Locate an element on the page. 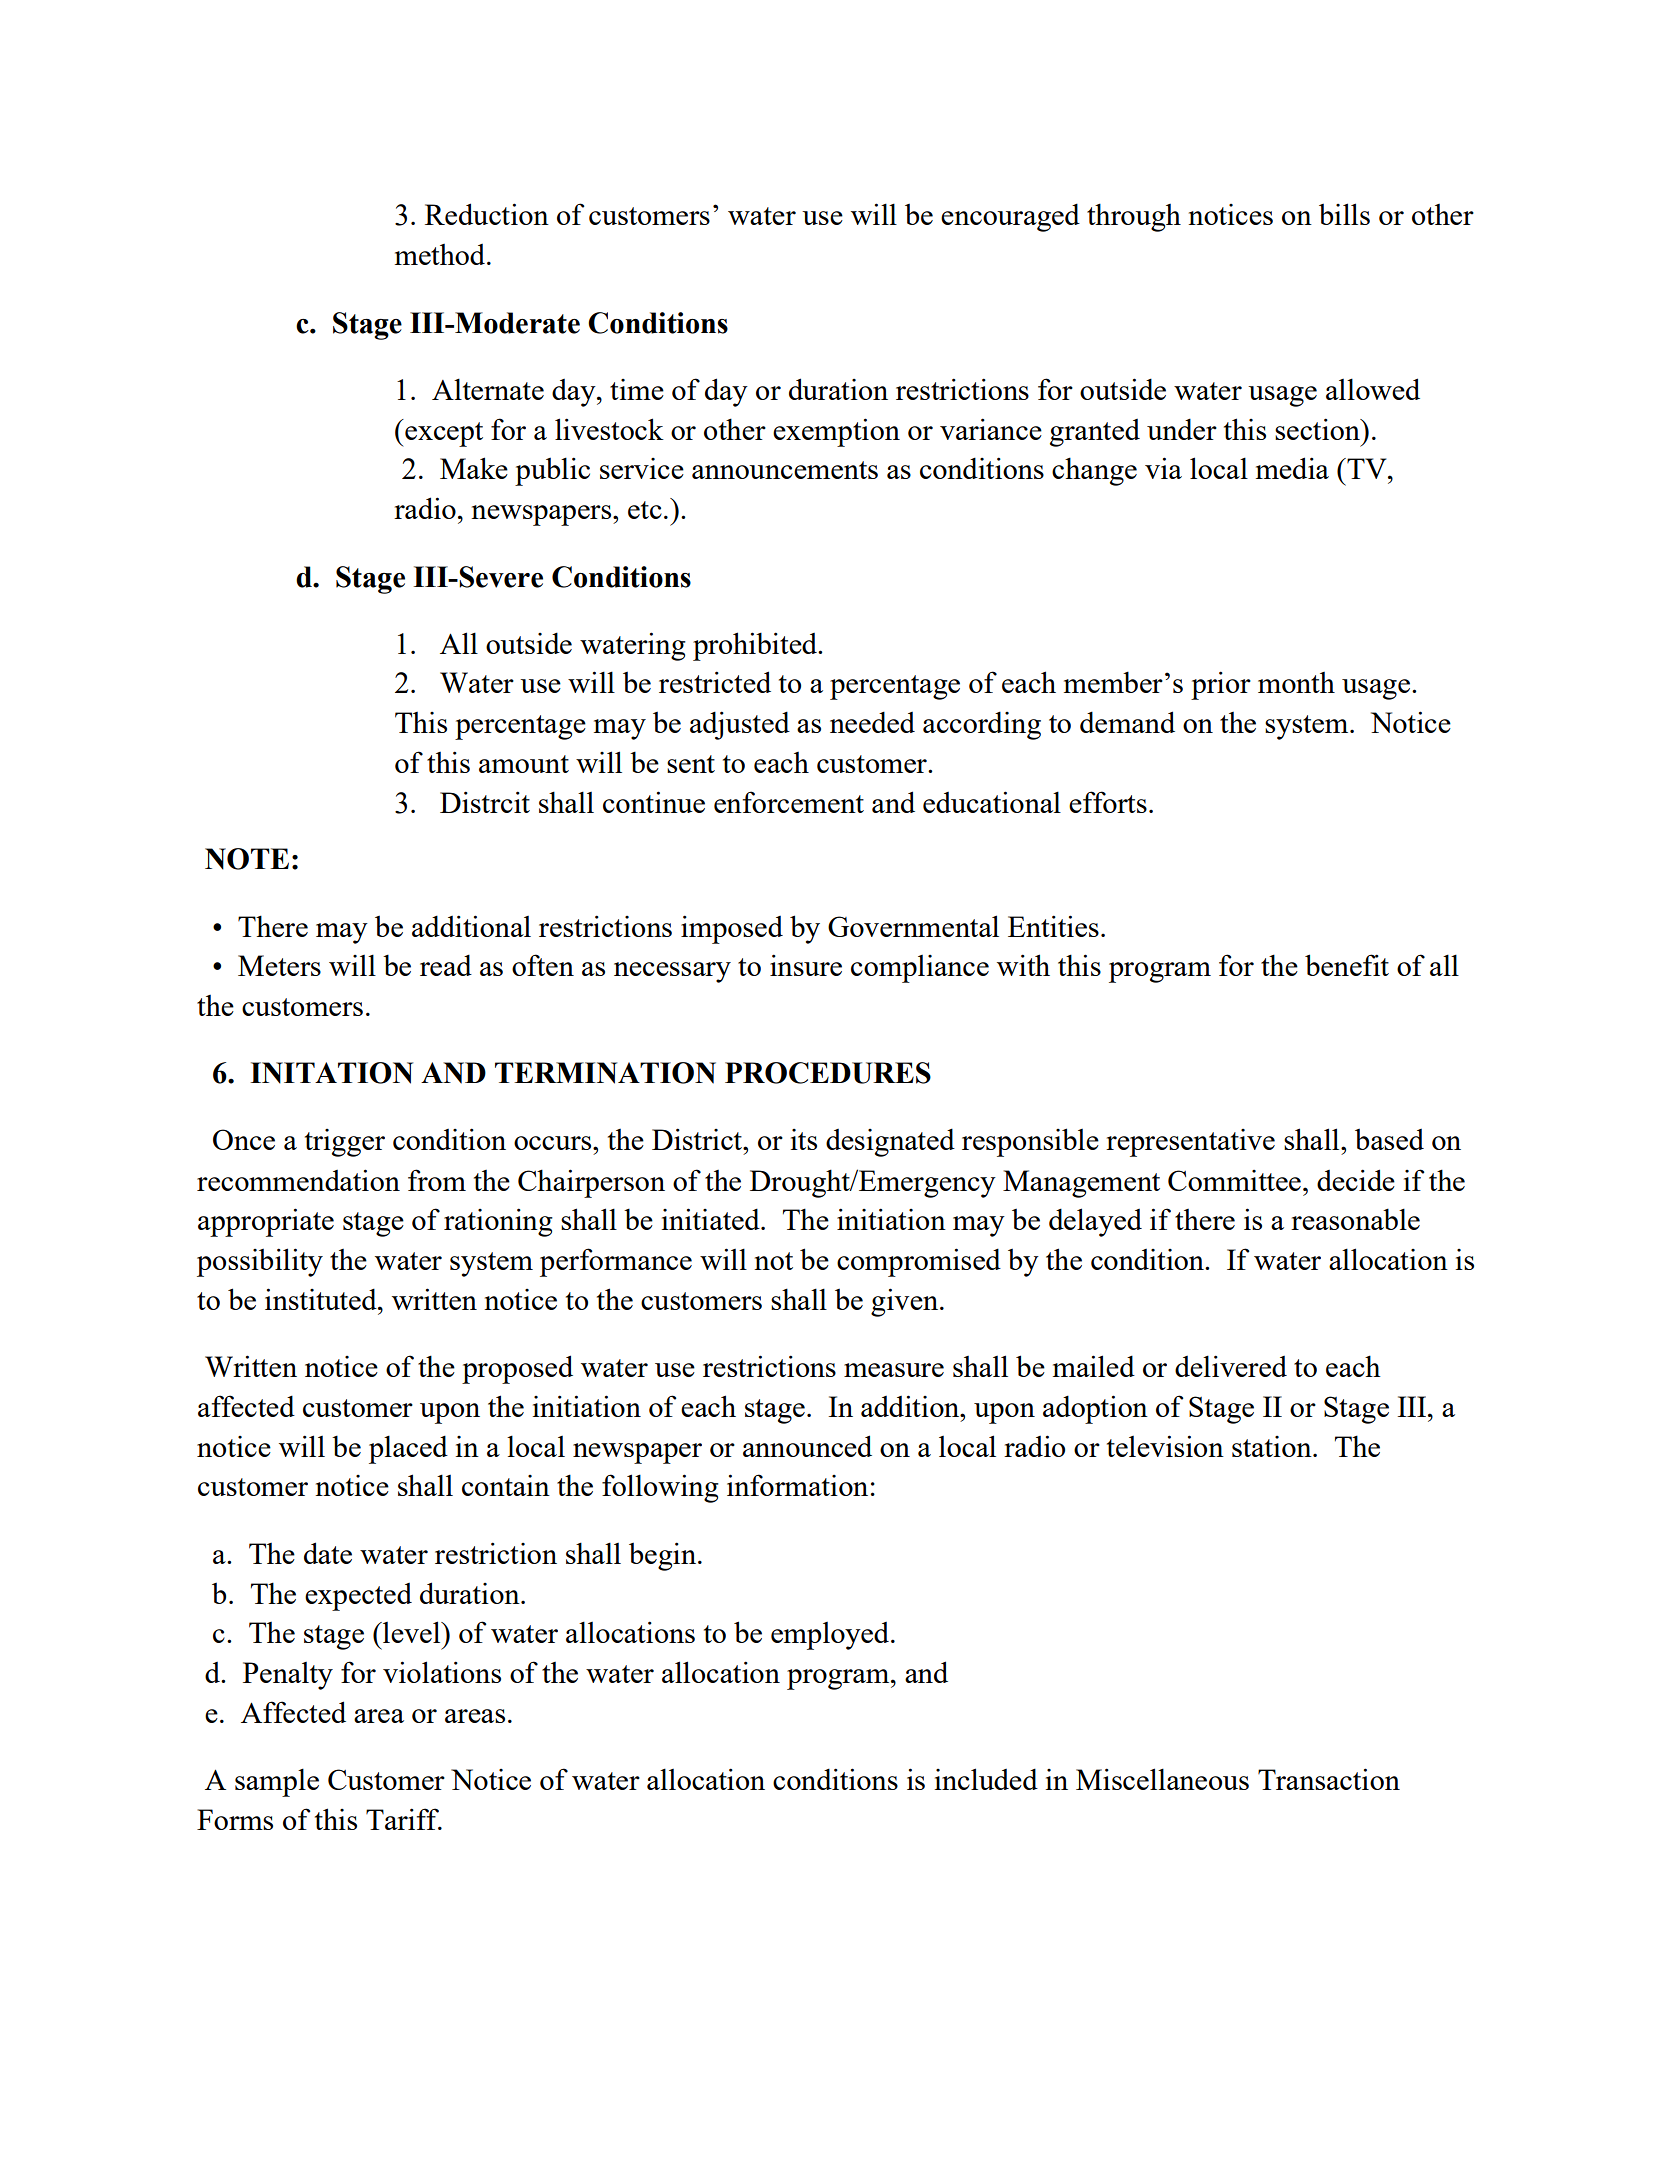 This page has height=2169, width=1676. delivered is located at coordinates (1231, 1366).
